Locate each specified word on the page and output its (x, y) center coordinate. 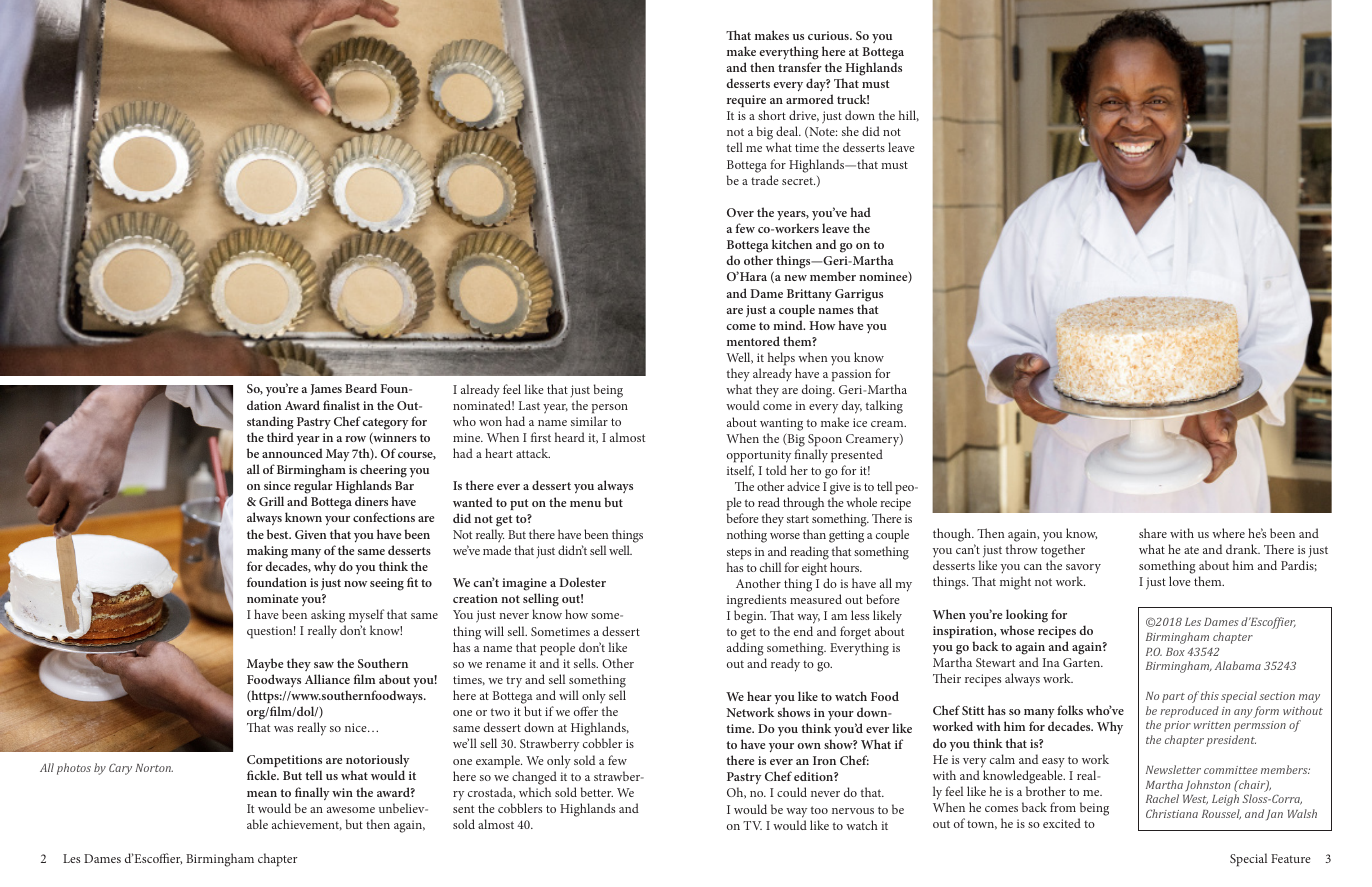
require (746, 101)
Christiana (1172, 813)
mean (262, 794)
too (819, 810)
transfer (800, 67)
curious (829, 35)
